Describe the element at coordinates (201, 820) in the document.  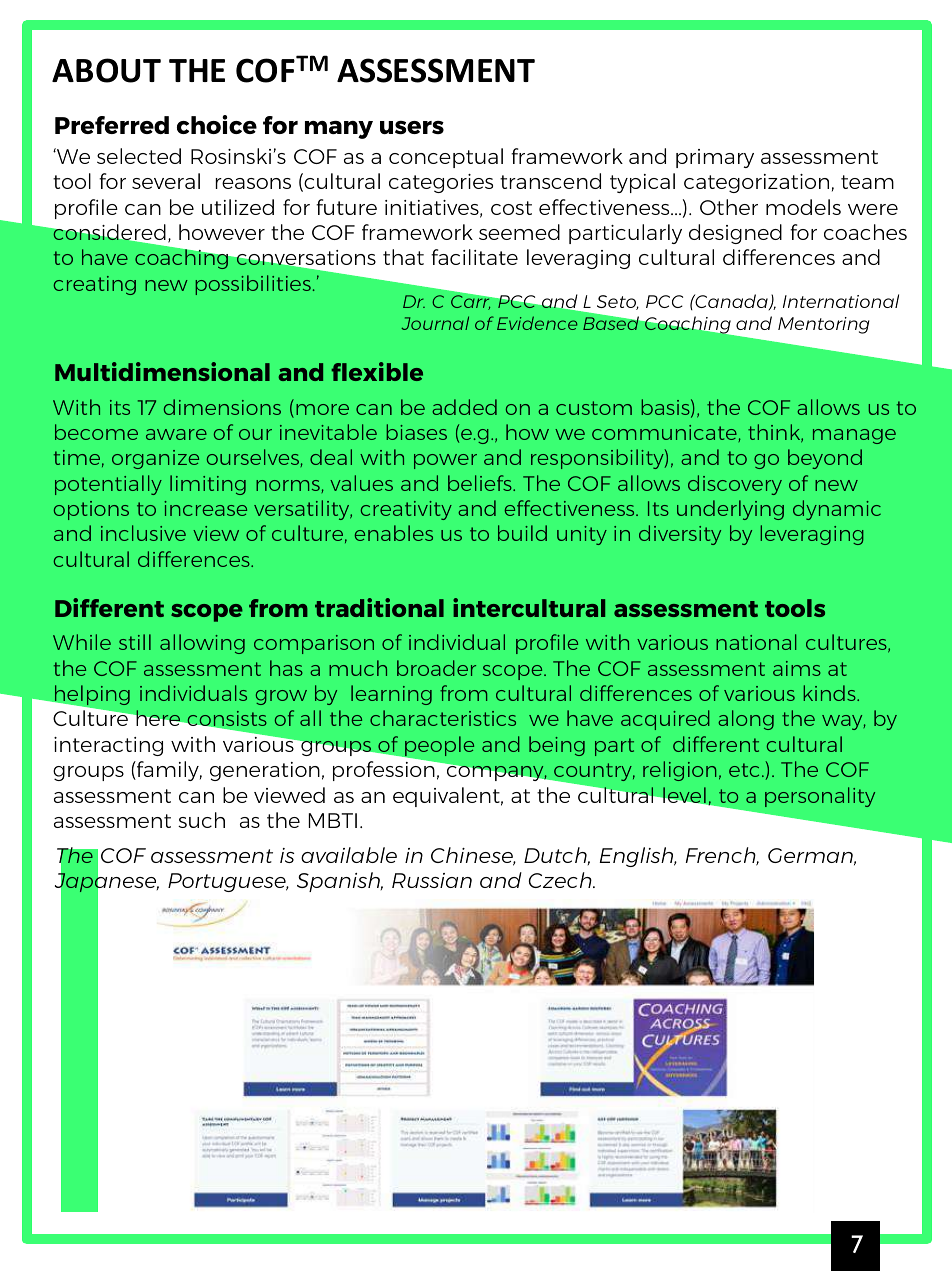
I see `such` at that location.
